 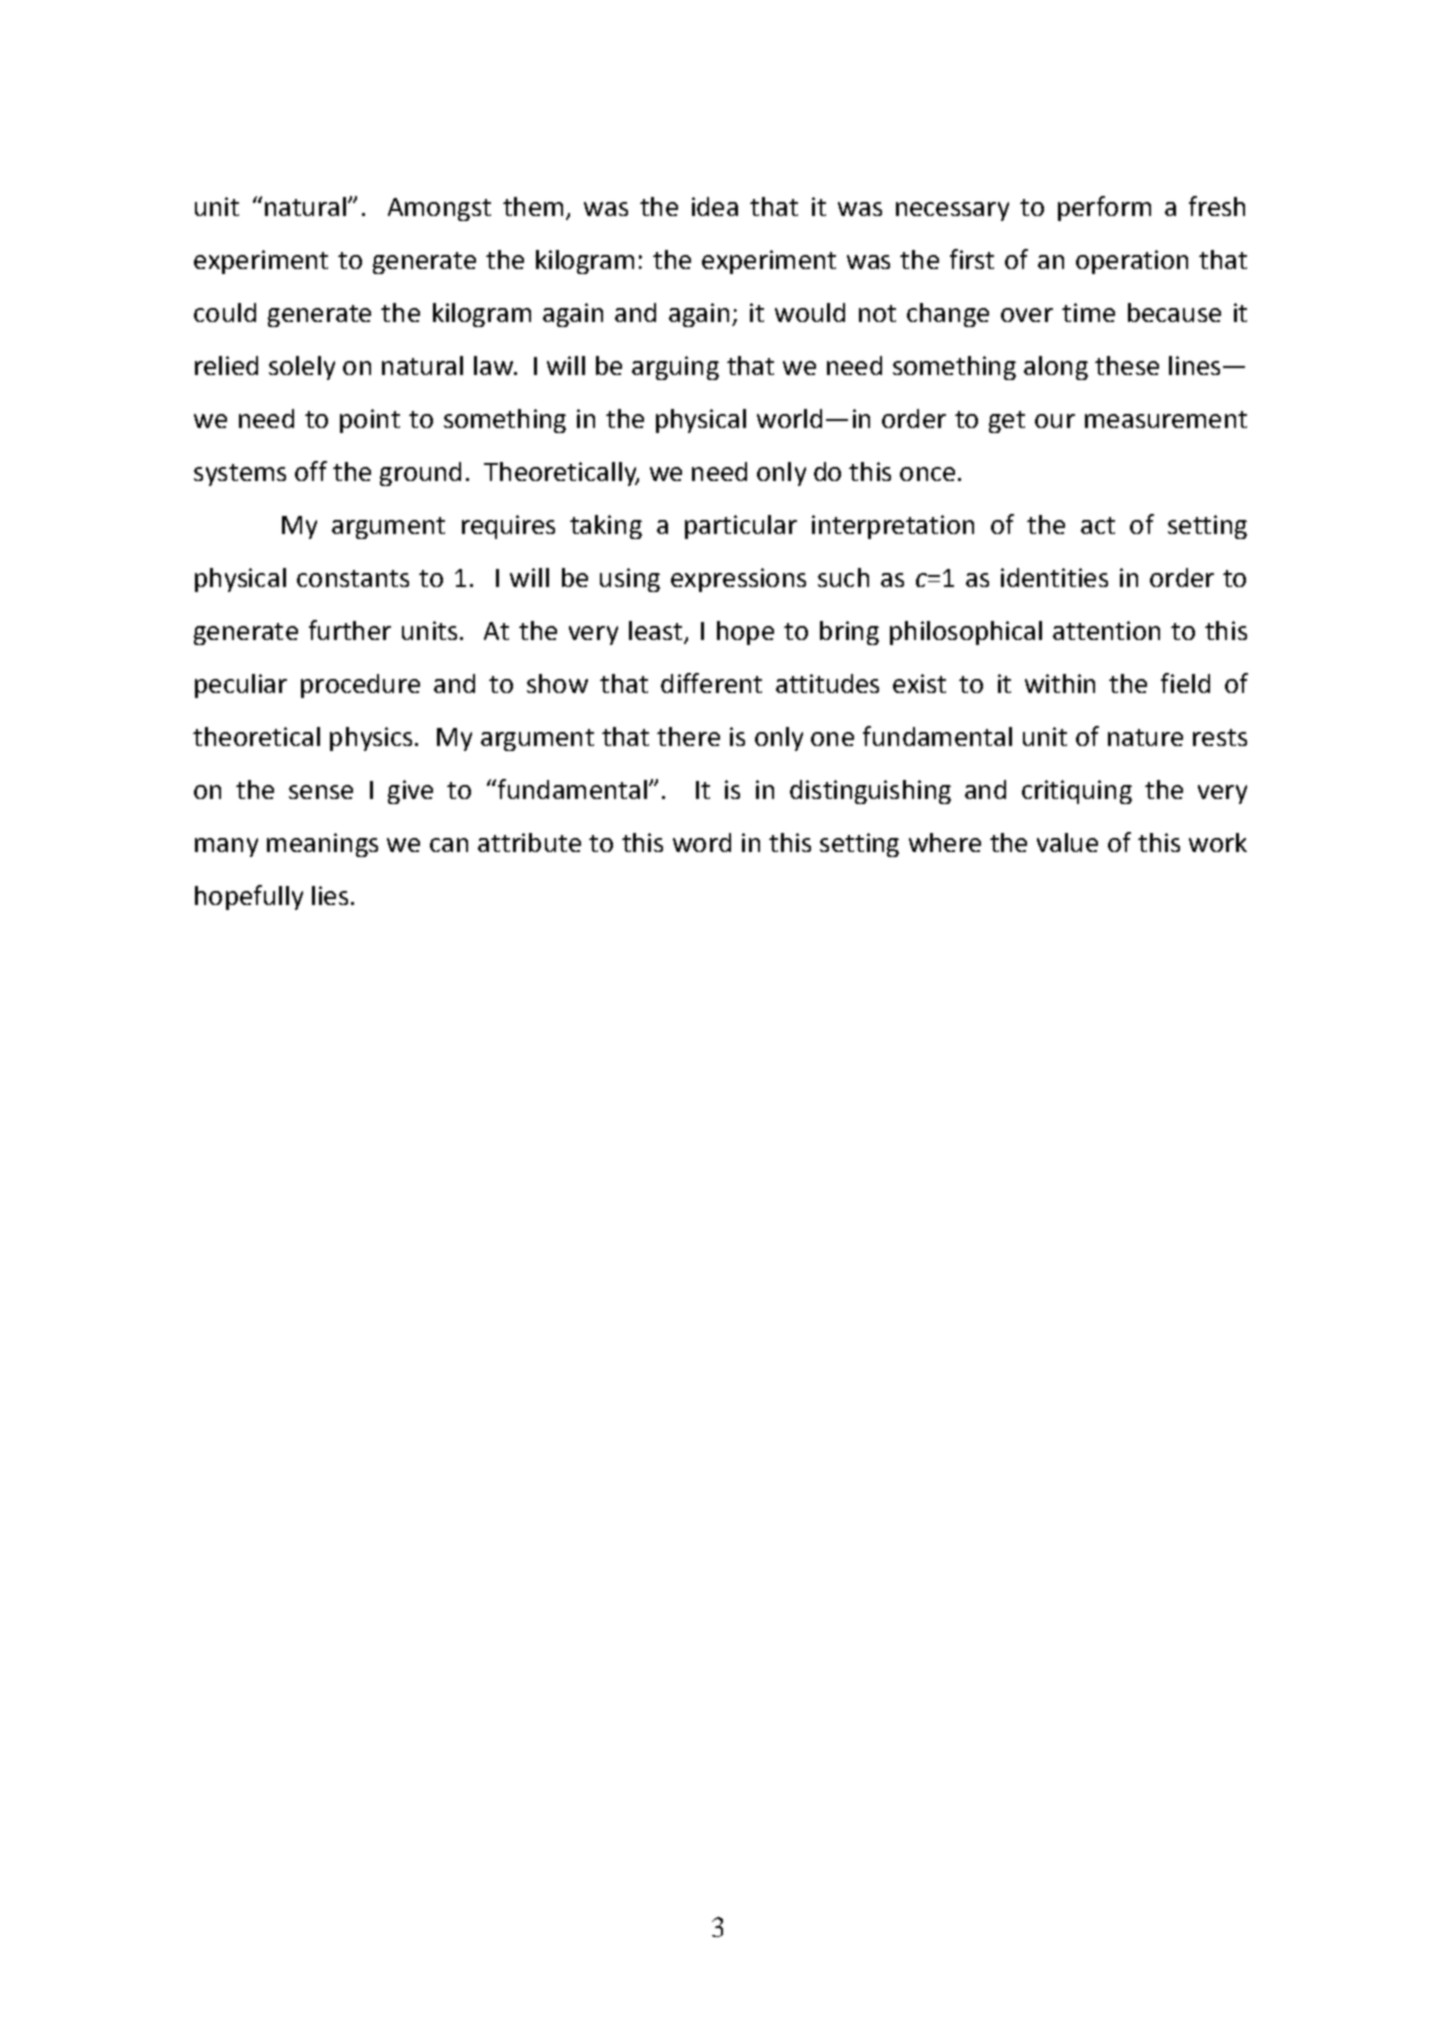 I want to click on perform, so click(x=1104, y=208).
